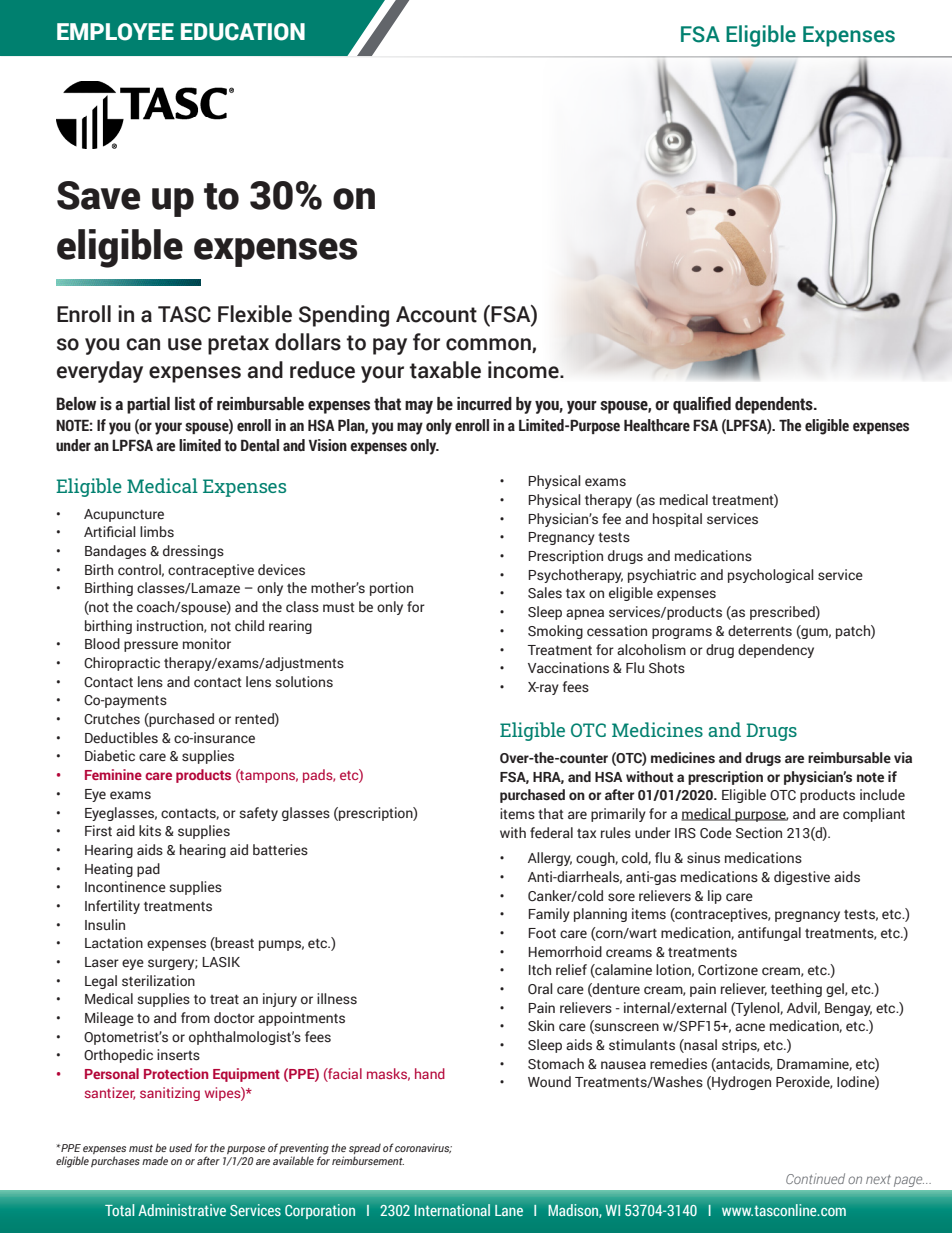 The width and height of the page is (952, 1233). What do you see at coordinates (796, 990) in the page?
I see `teething` at bounding box center [796, 990].
